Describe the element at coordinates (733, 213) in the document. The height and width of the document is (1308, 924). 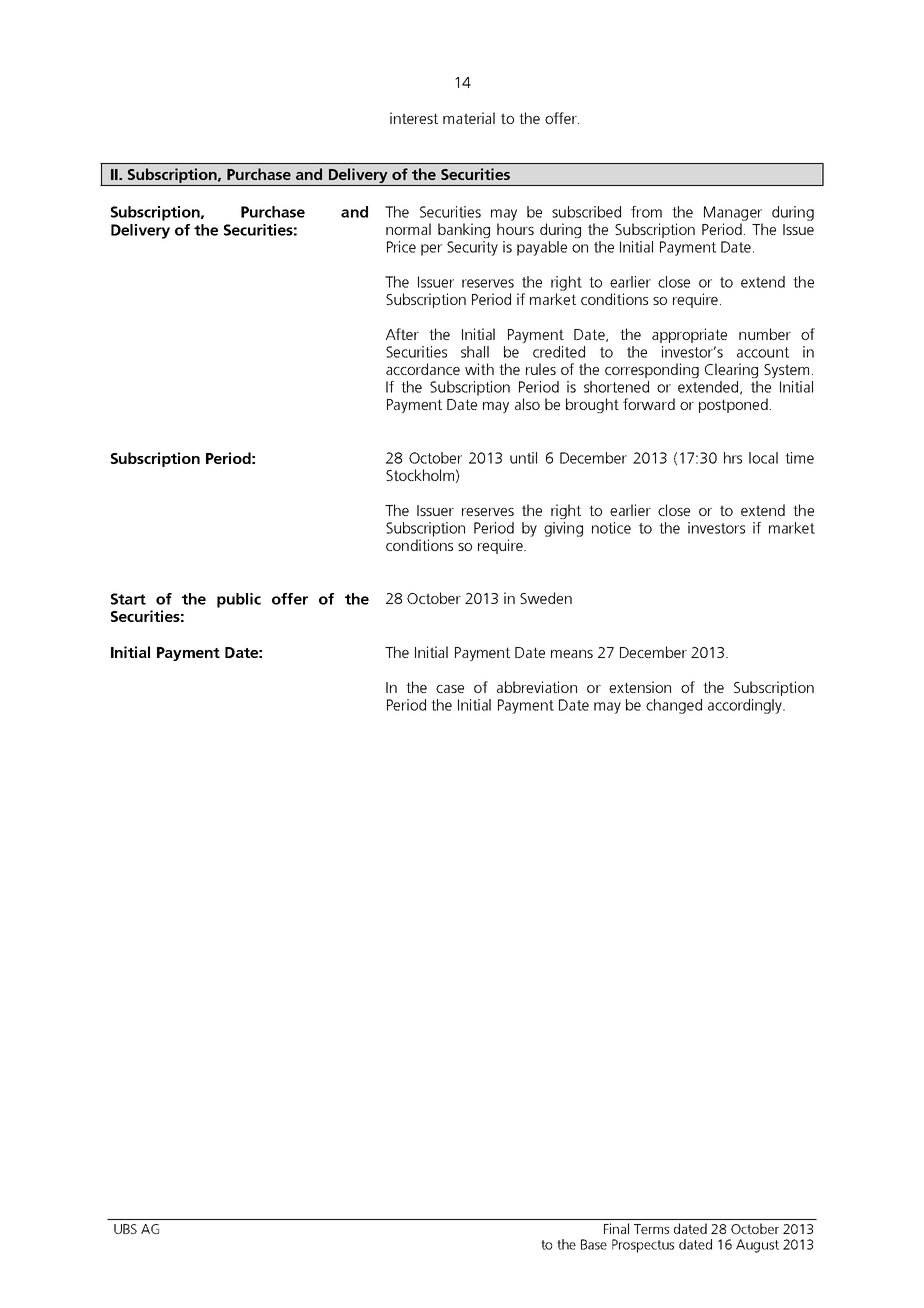
I see `Manager` at that location.
